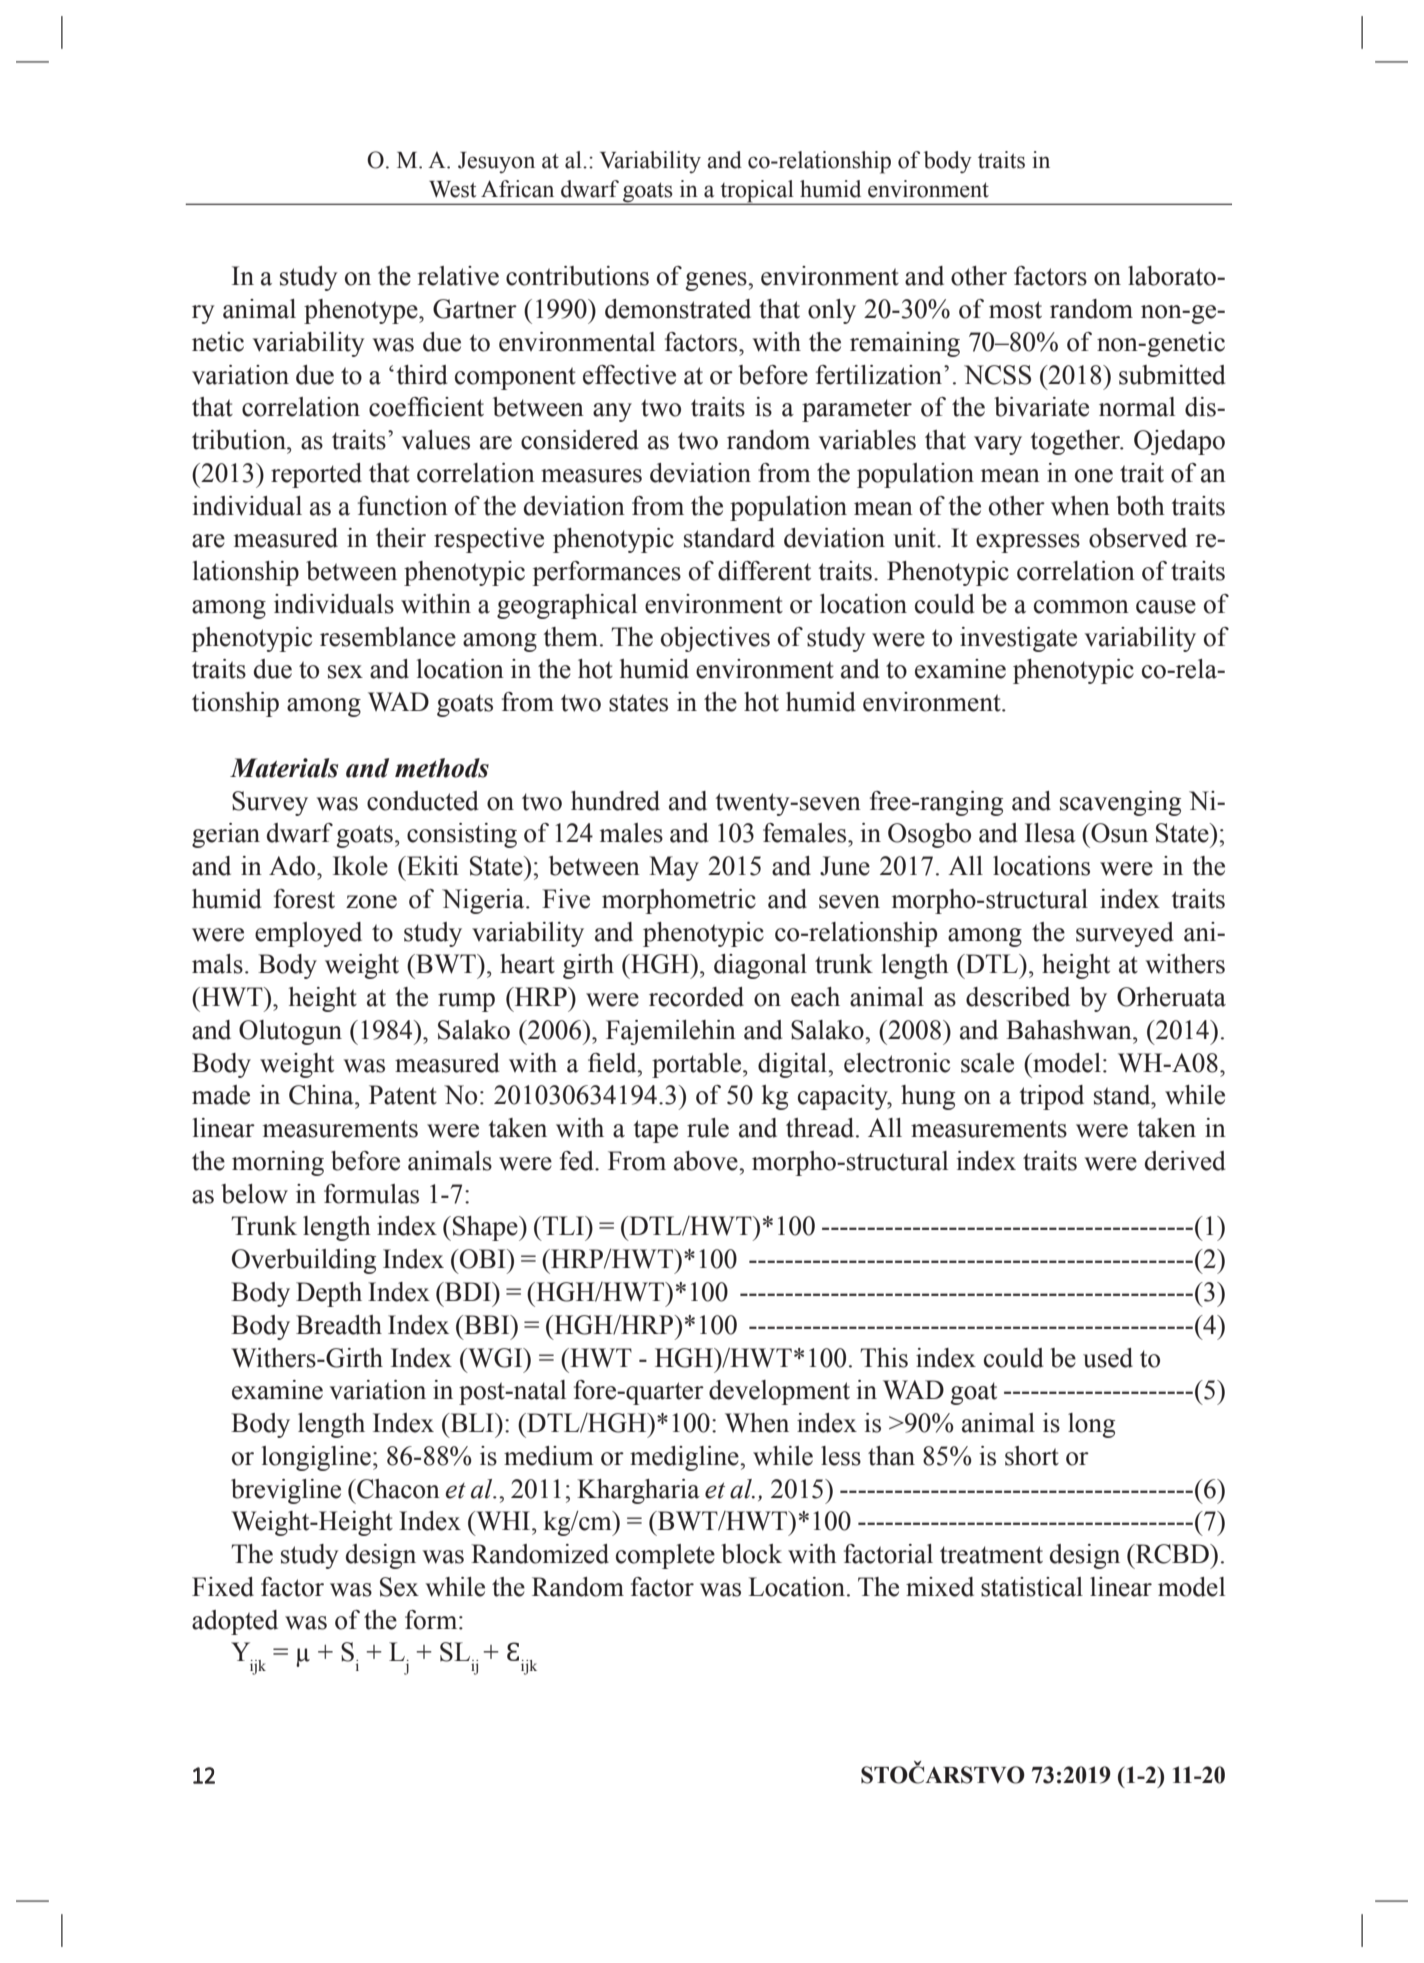 Image resolution: width=1424 pixels, height=1963 pixels. Describe the element at coordinates (223, 1587) in the image. I see `Fixed` at that location.
